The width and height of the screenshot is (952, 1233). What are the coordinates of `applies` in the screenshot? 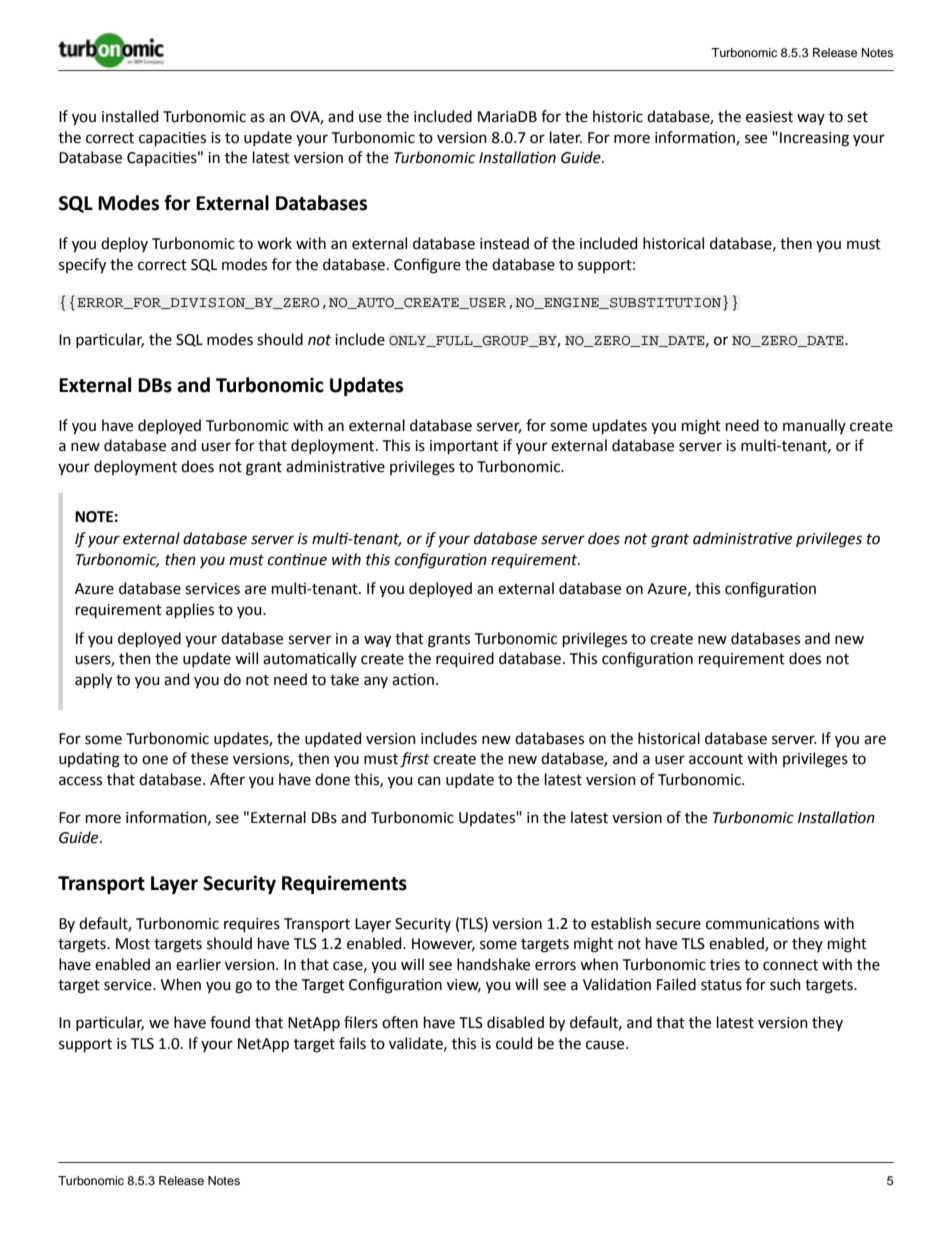 It's located at (190, 610).
